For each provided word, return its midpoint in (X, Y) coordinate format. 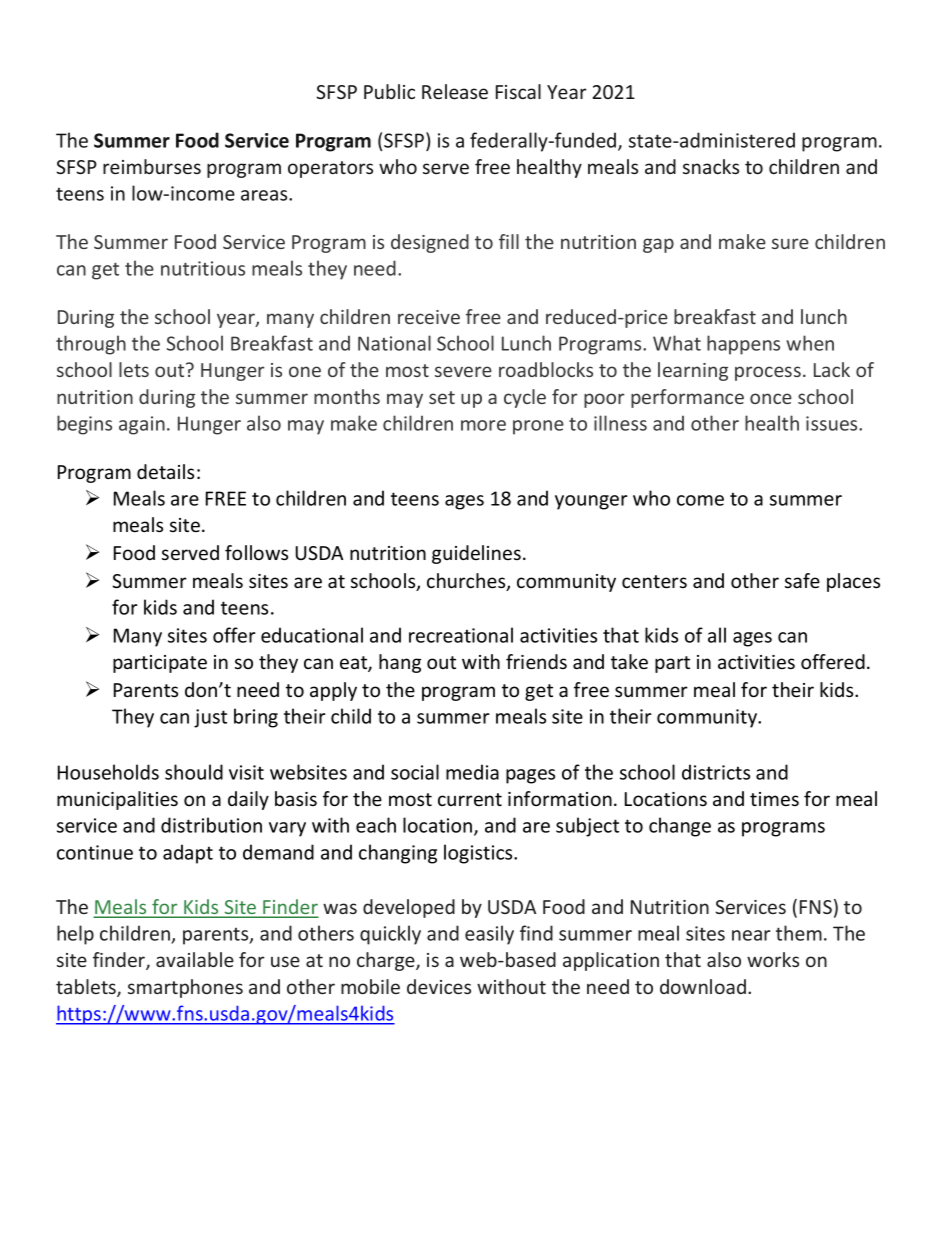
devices (439, 986)
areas (265, 195)
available (195, 959)
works (773, 959)
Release (455, 91)
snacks (711, 166)
